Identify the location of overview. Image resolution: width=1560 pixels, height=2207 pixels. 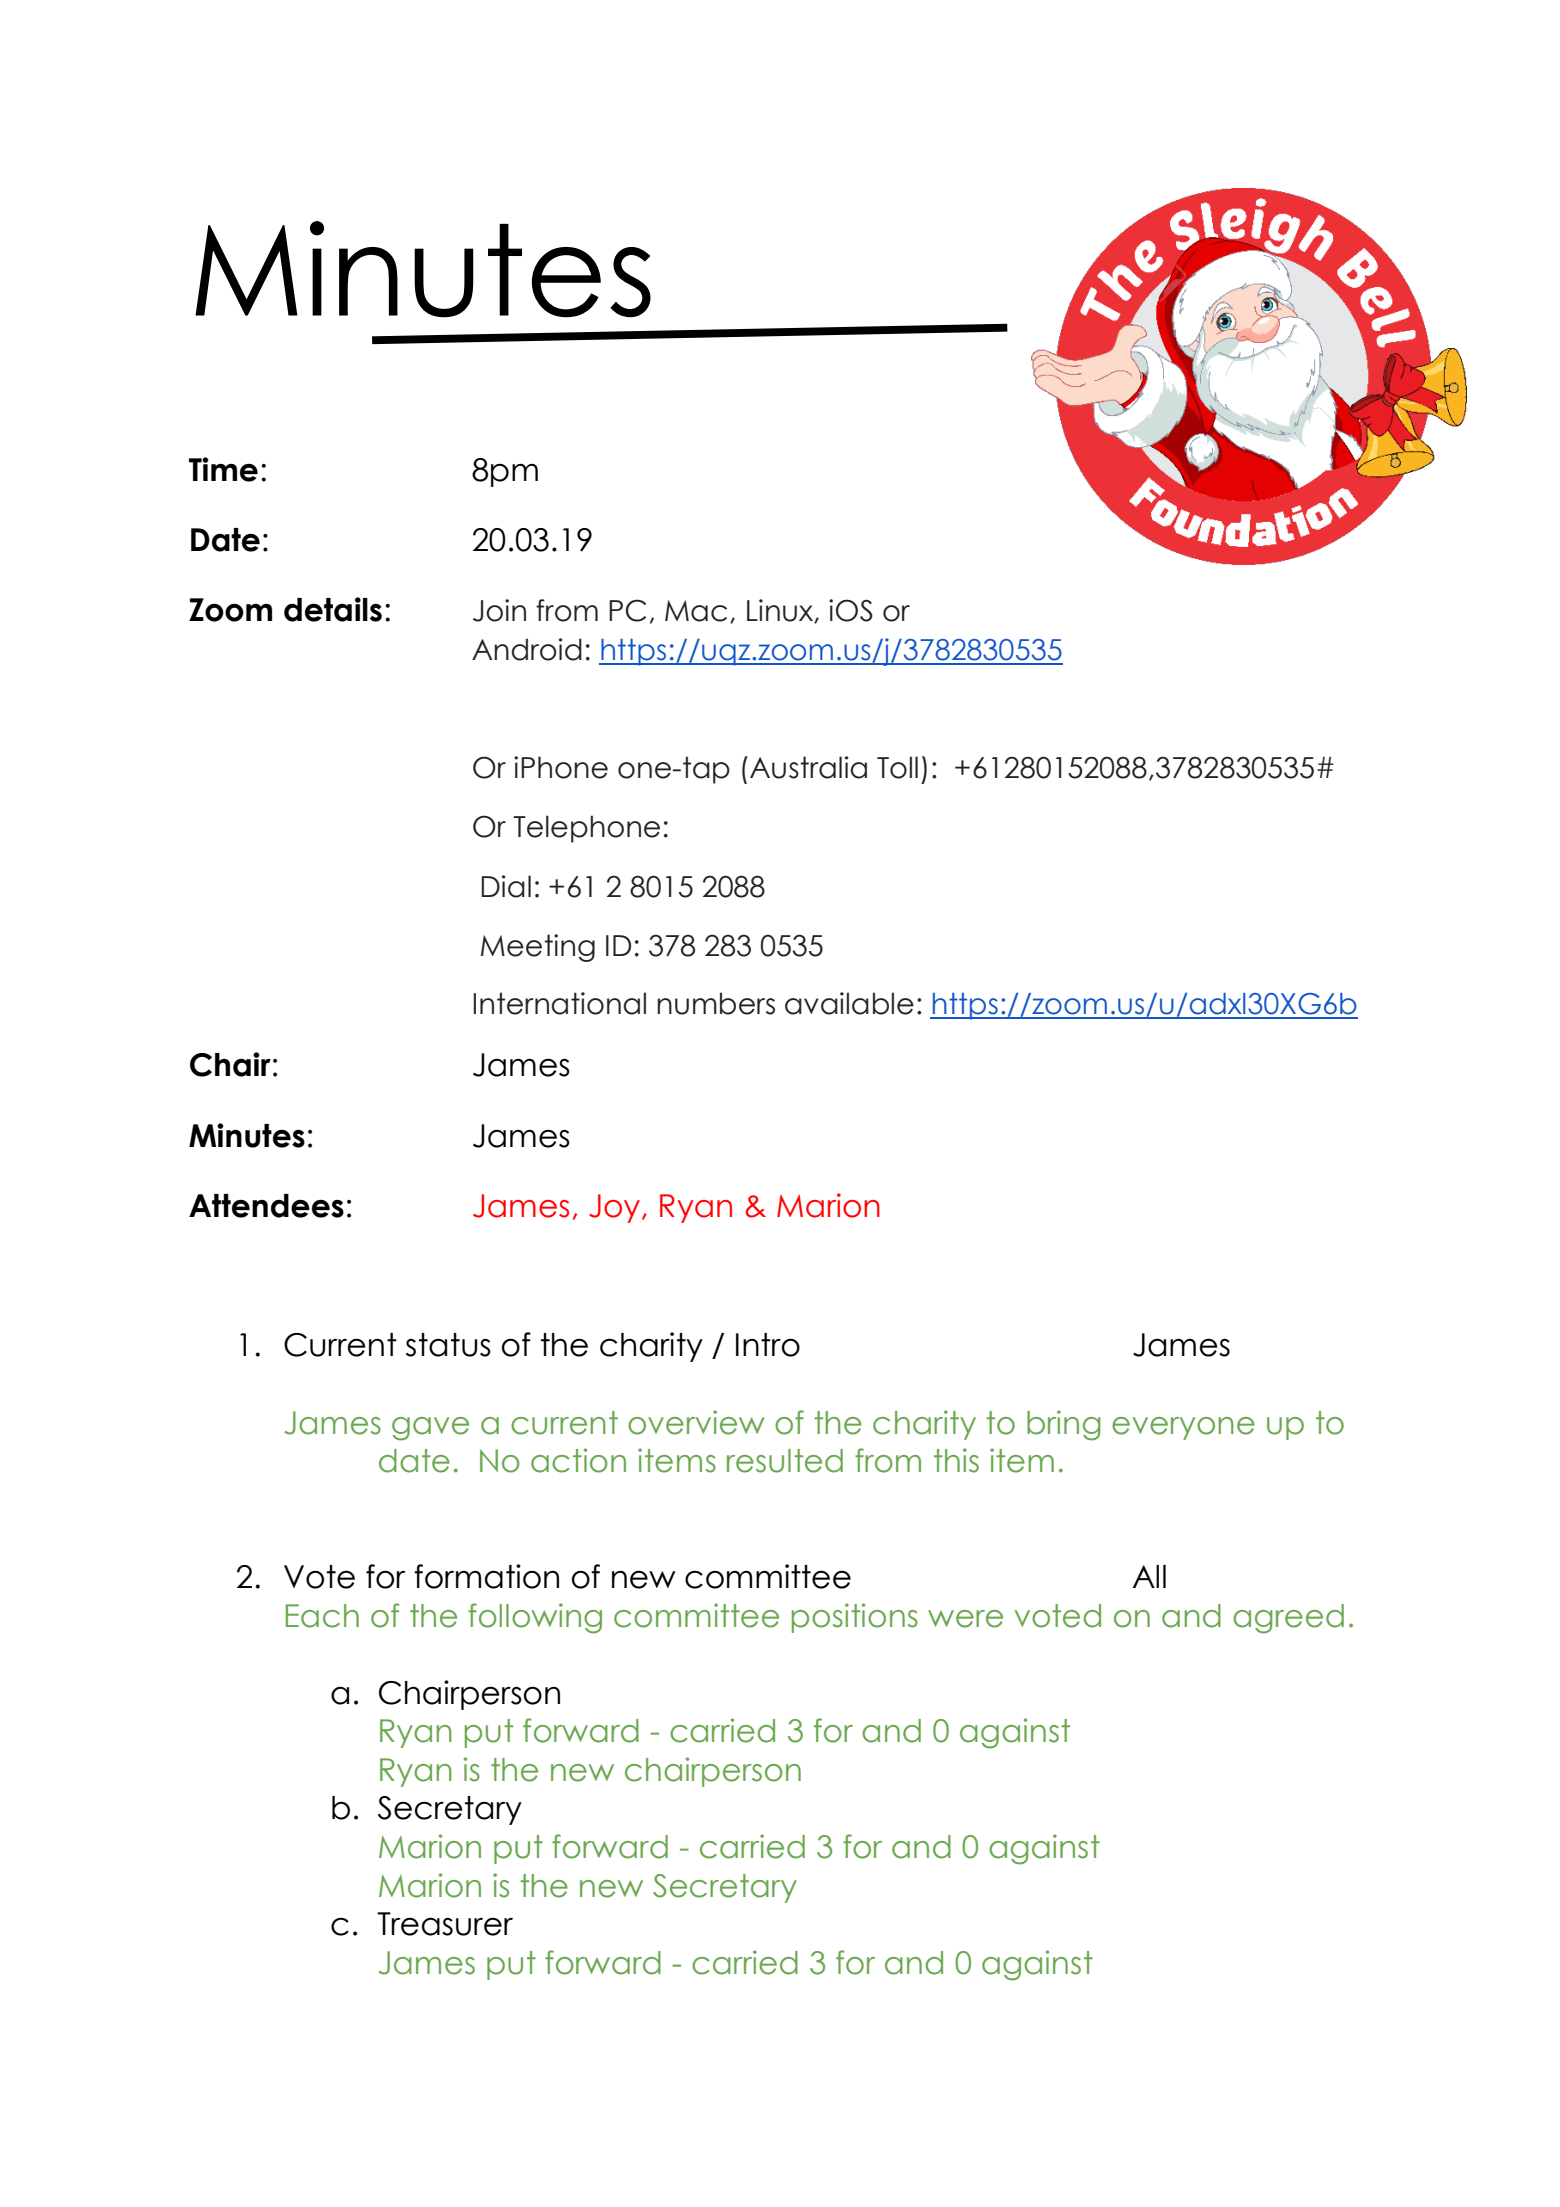
(696, 1422).
